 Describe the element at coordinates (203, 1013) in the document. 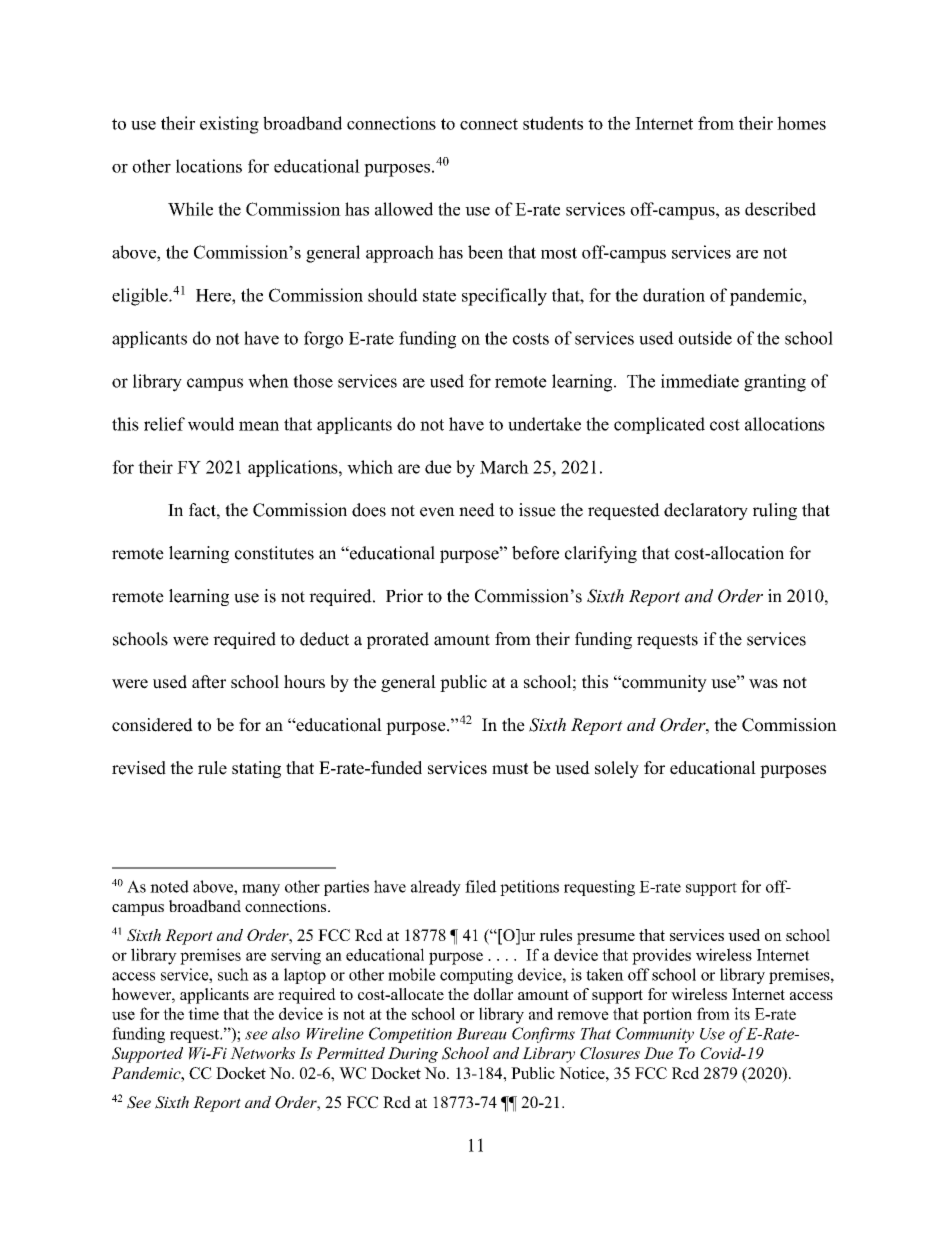

I see `time` at that location.
